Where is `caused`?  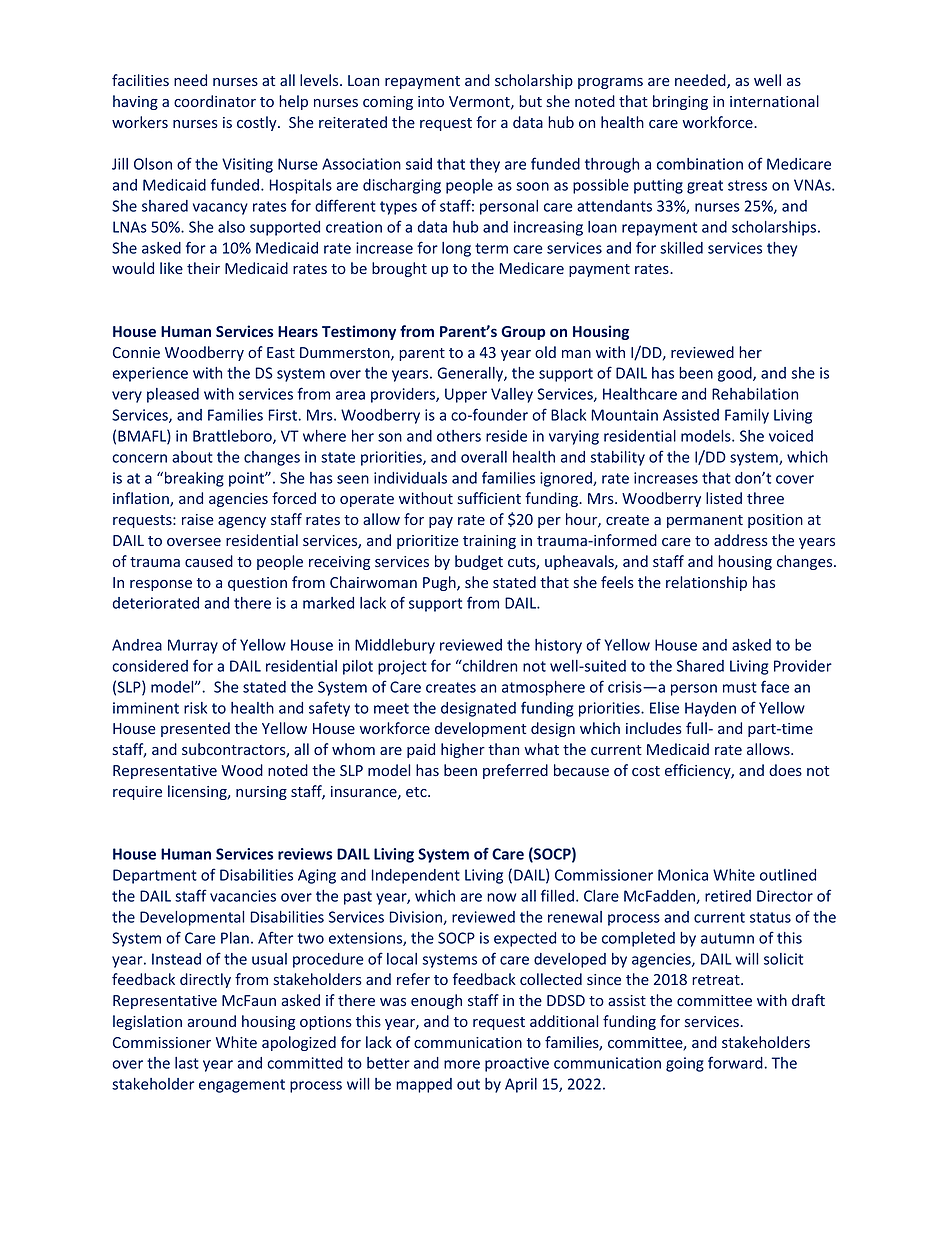 caused is located at coordinates (209, 561).
